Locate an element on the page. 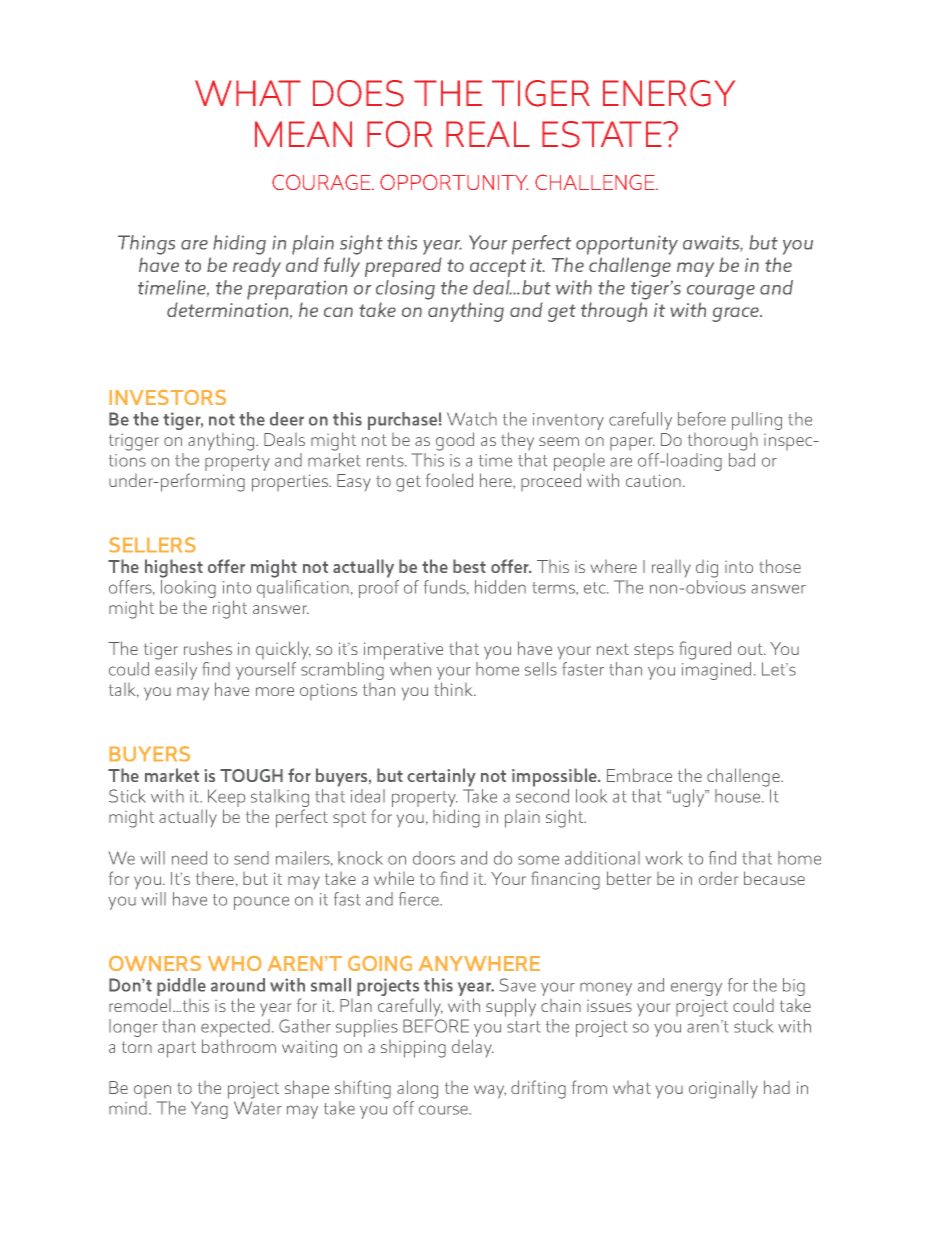 Image resolution: width=952 pixels, height=1233 pixels. way is located at coordinates (490, 1092).
